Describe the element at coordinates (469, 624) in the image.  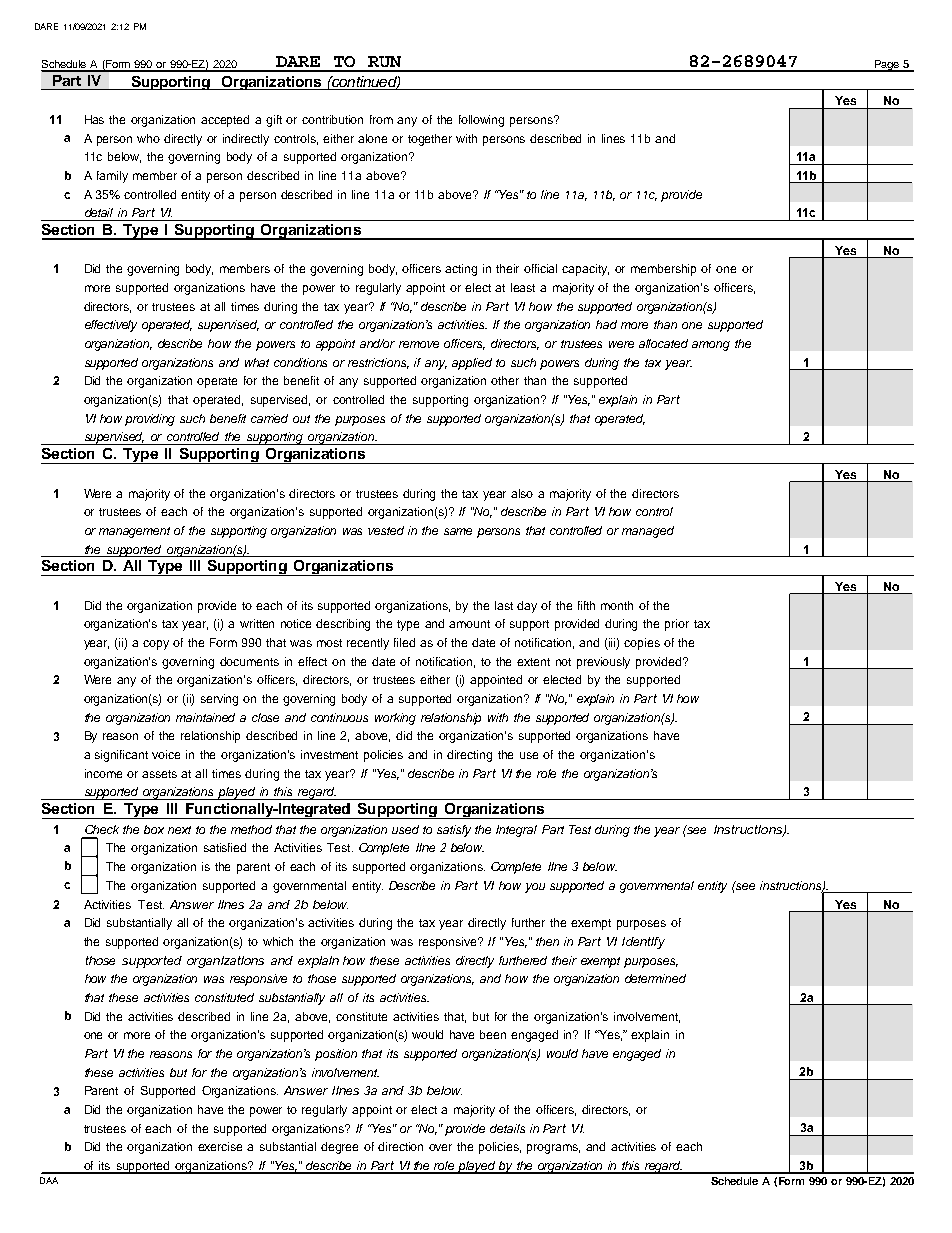
I see `amount` at that location.
